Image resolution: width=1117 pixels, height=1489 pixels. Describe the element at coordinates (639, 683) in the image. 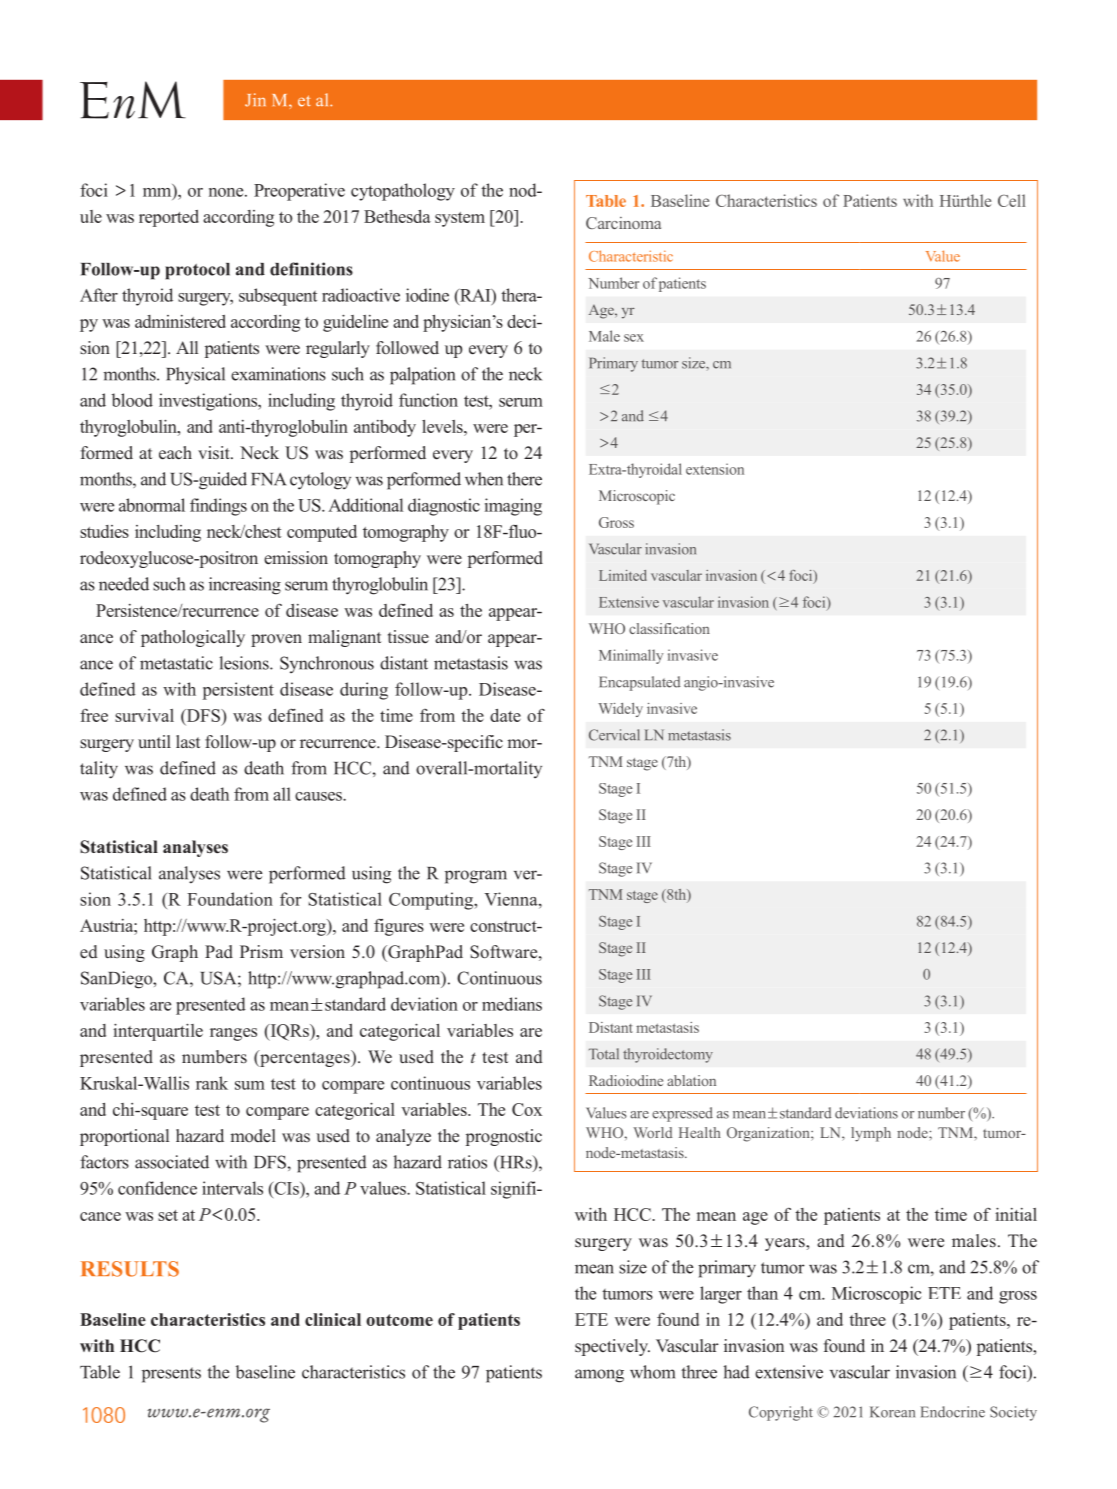

I see `Encapsulated` at that location.
